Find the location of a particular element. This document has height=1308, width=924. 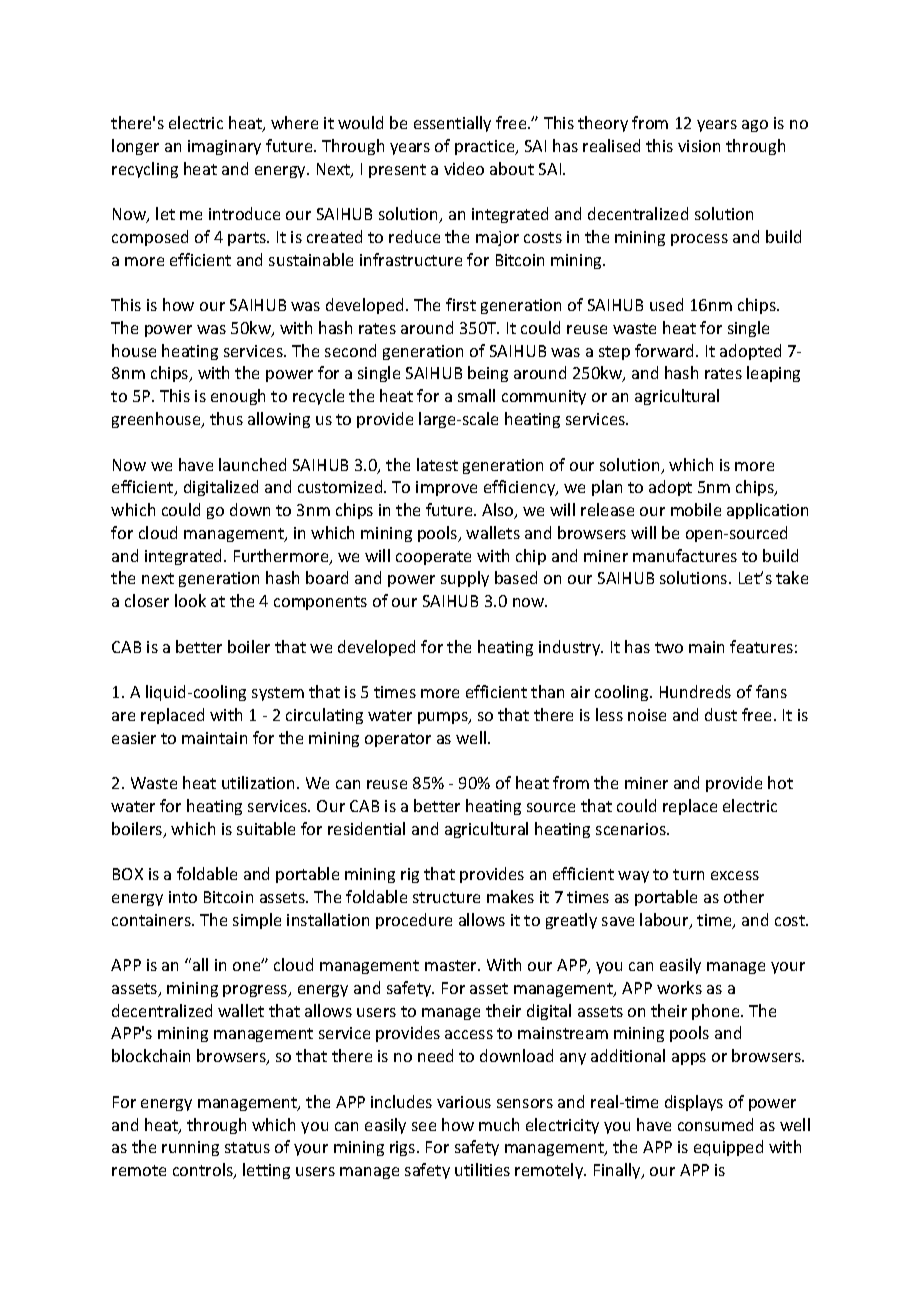

running is located at coordinates (190, 1148).
